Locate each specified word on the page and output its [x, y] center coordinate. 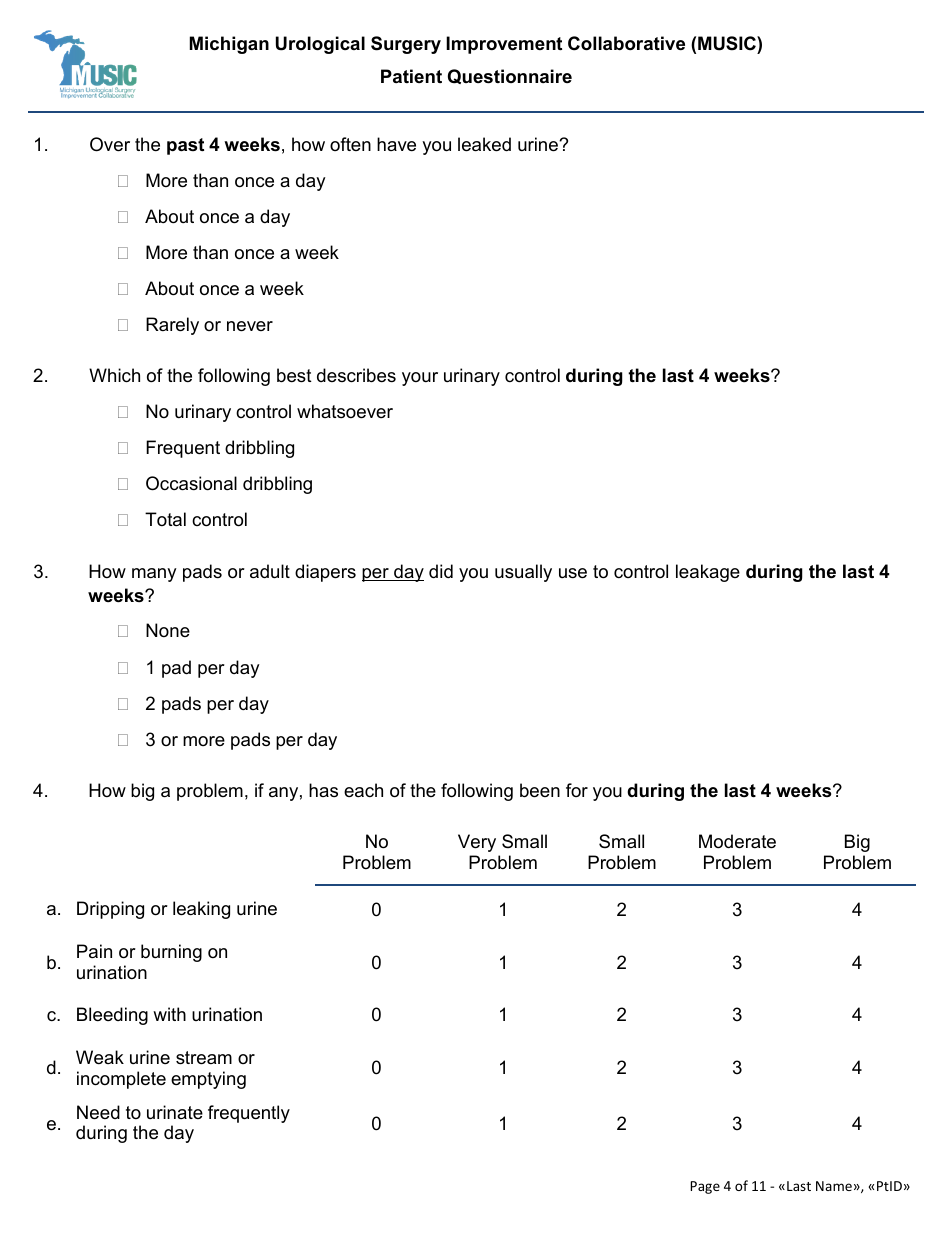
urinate [175, 1112]
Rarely [172, 326]
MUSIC [728, 43]
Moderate [737, 841]
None [168, 630]
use [573, 573]
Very [477, 843]
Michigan [229, 45]
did [441, 571]
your [420, 379]
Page [705, 1187]
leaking [201, 910]
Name [834, 1186]
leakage [708, 573]
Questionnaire [510, 76]
